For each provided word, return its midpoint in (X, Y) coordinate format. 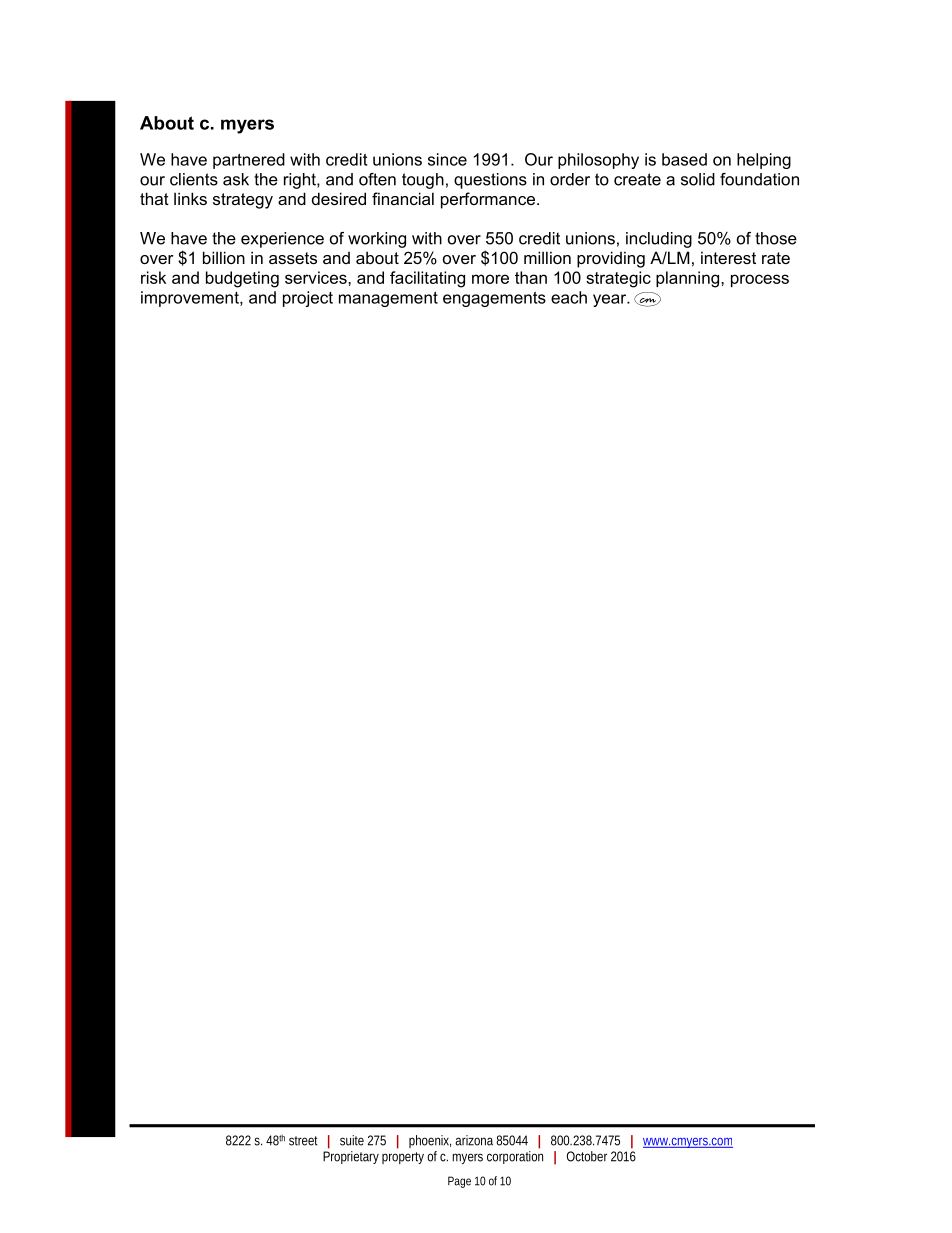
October (587, 1156)
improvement (191, 299)
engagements (494, 299)
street (303, 1141)
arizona (474, 1140)
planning (687, 279)
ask (236, 179)
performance (488, 200)
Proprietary (351, 1157)
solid (698, 179)
